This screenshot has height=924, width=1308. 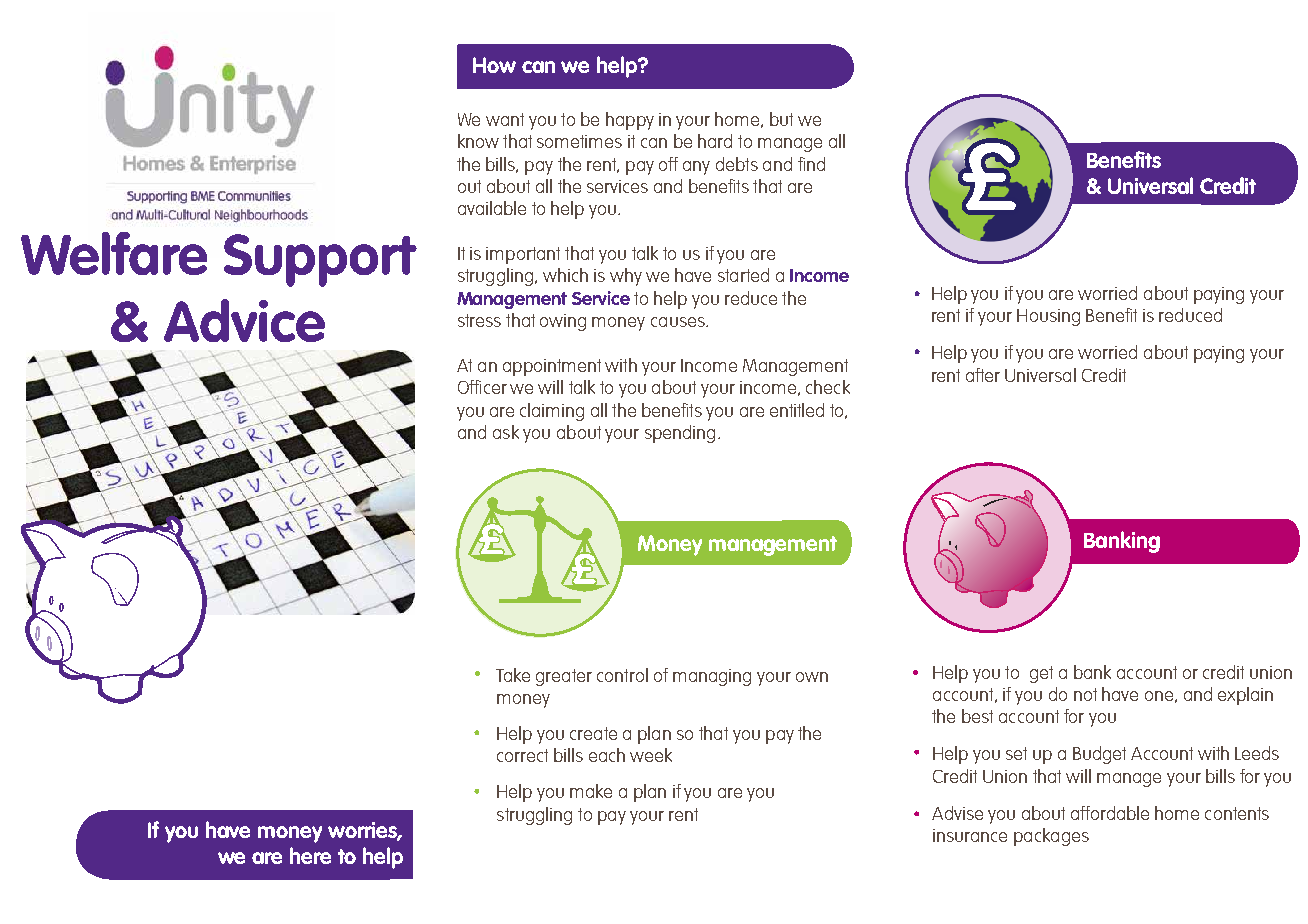 What do you see at coordinates (630, 121) in the screenshot?
I see `happy` at bounding box center [630, 121].
